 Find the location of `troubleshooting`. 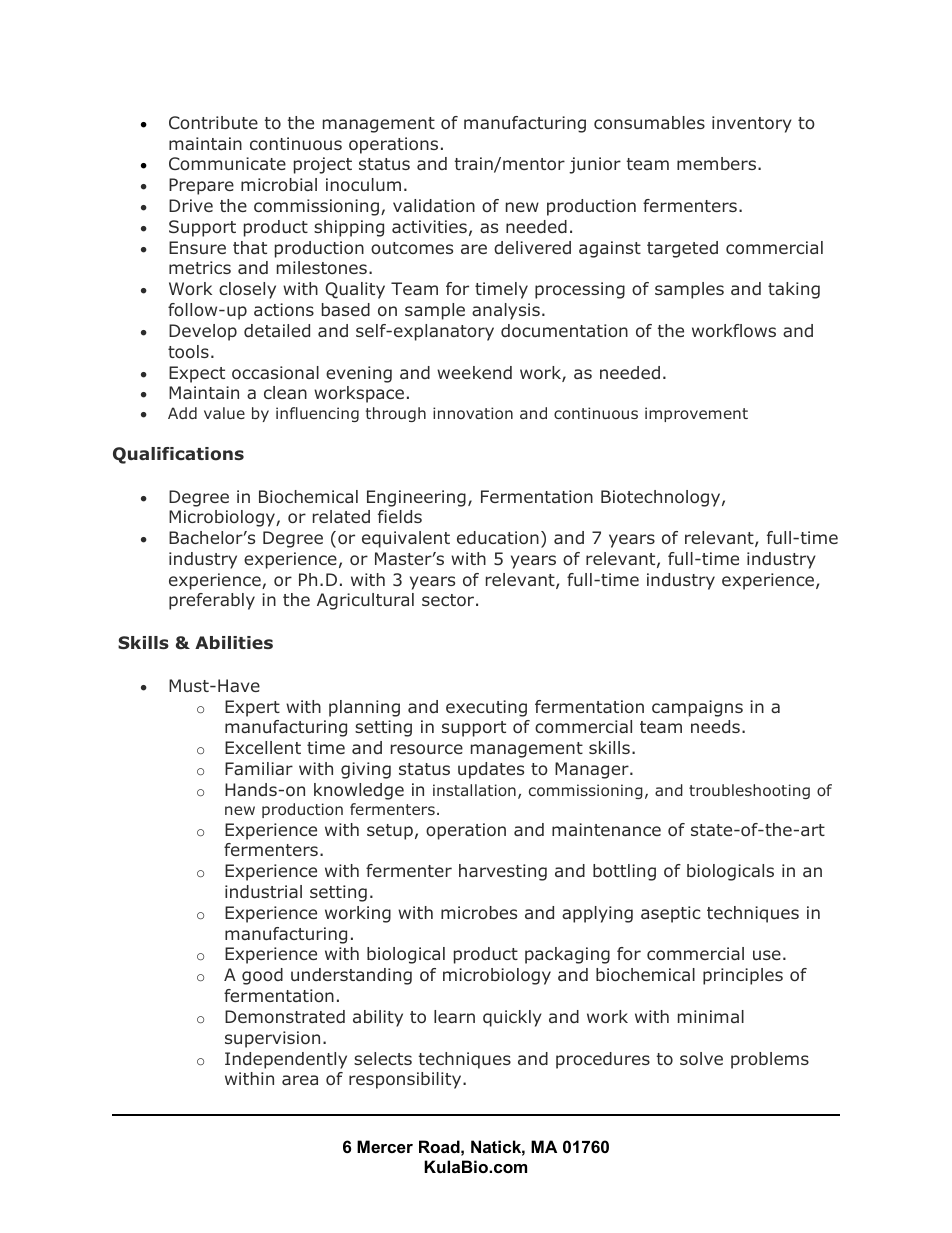

troubleshooting is located at coordinates (749, 791).
